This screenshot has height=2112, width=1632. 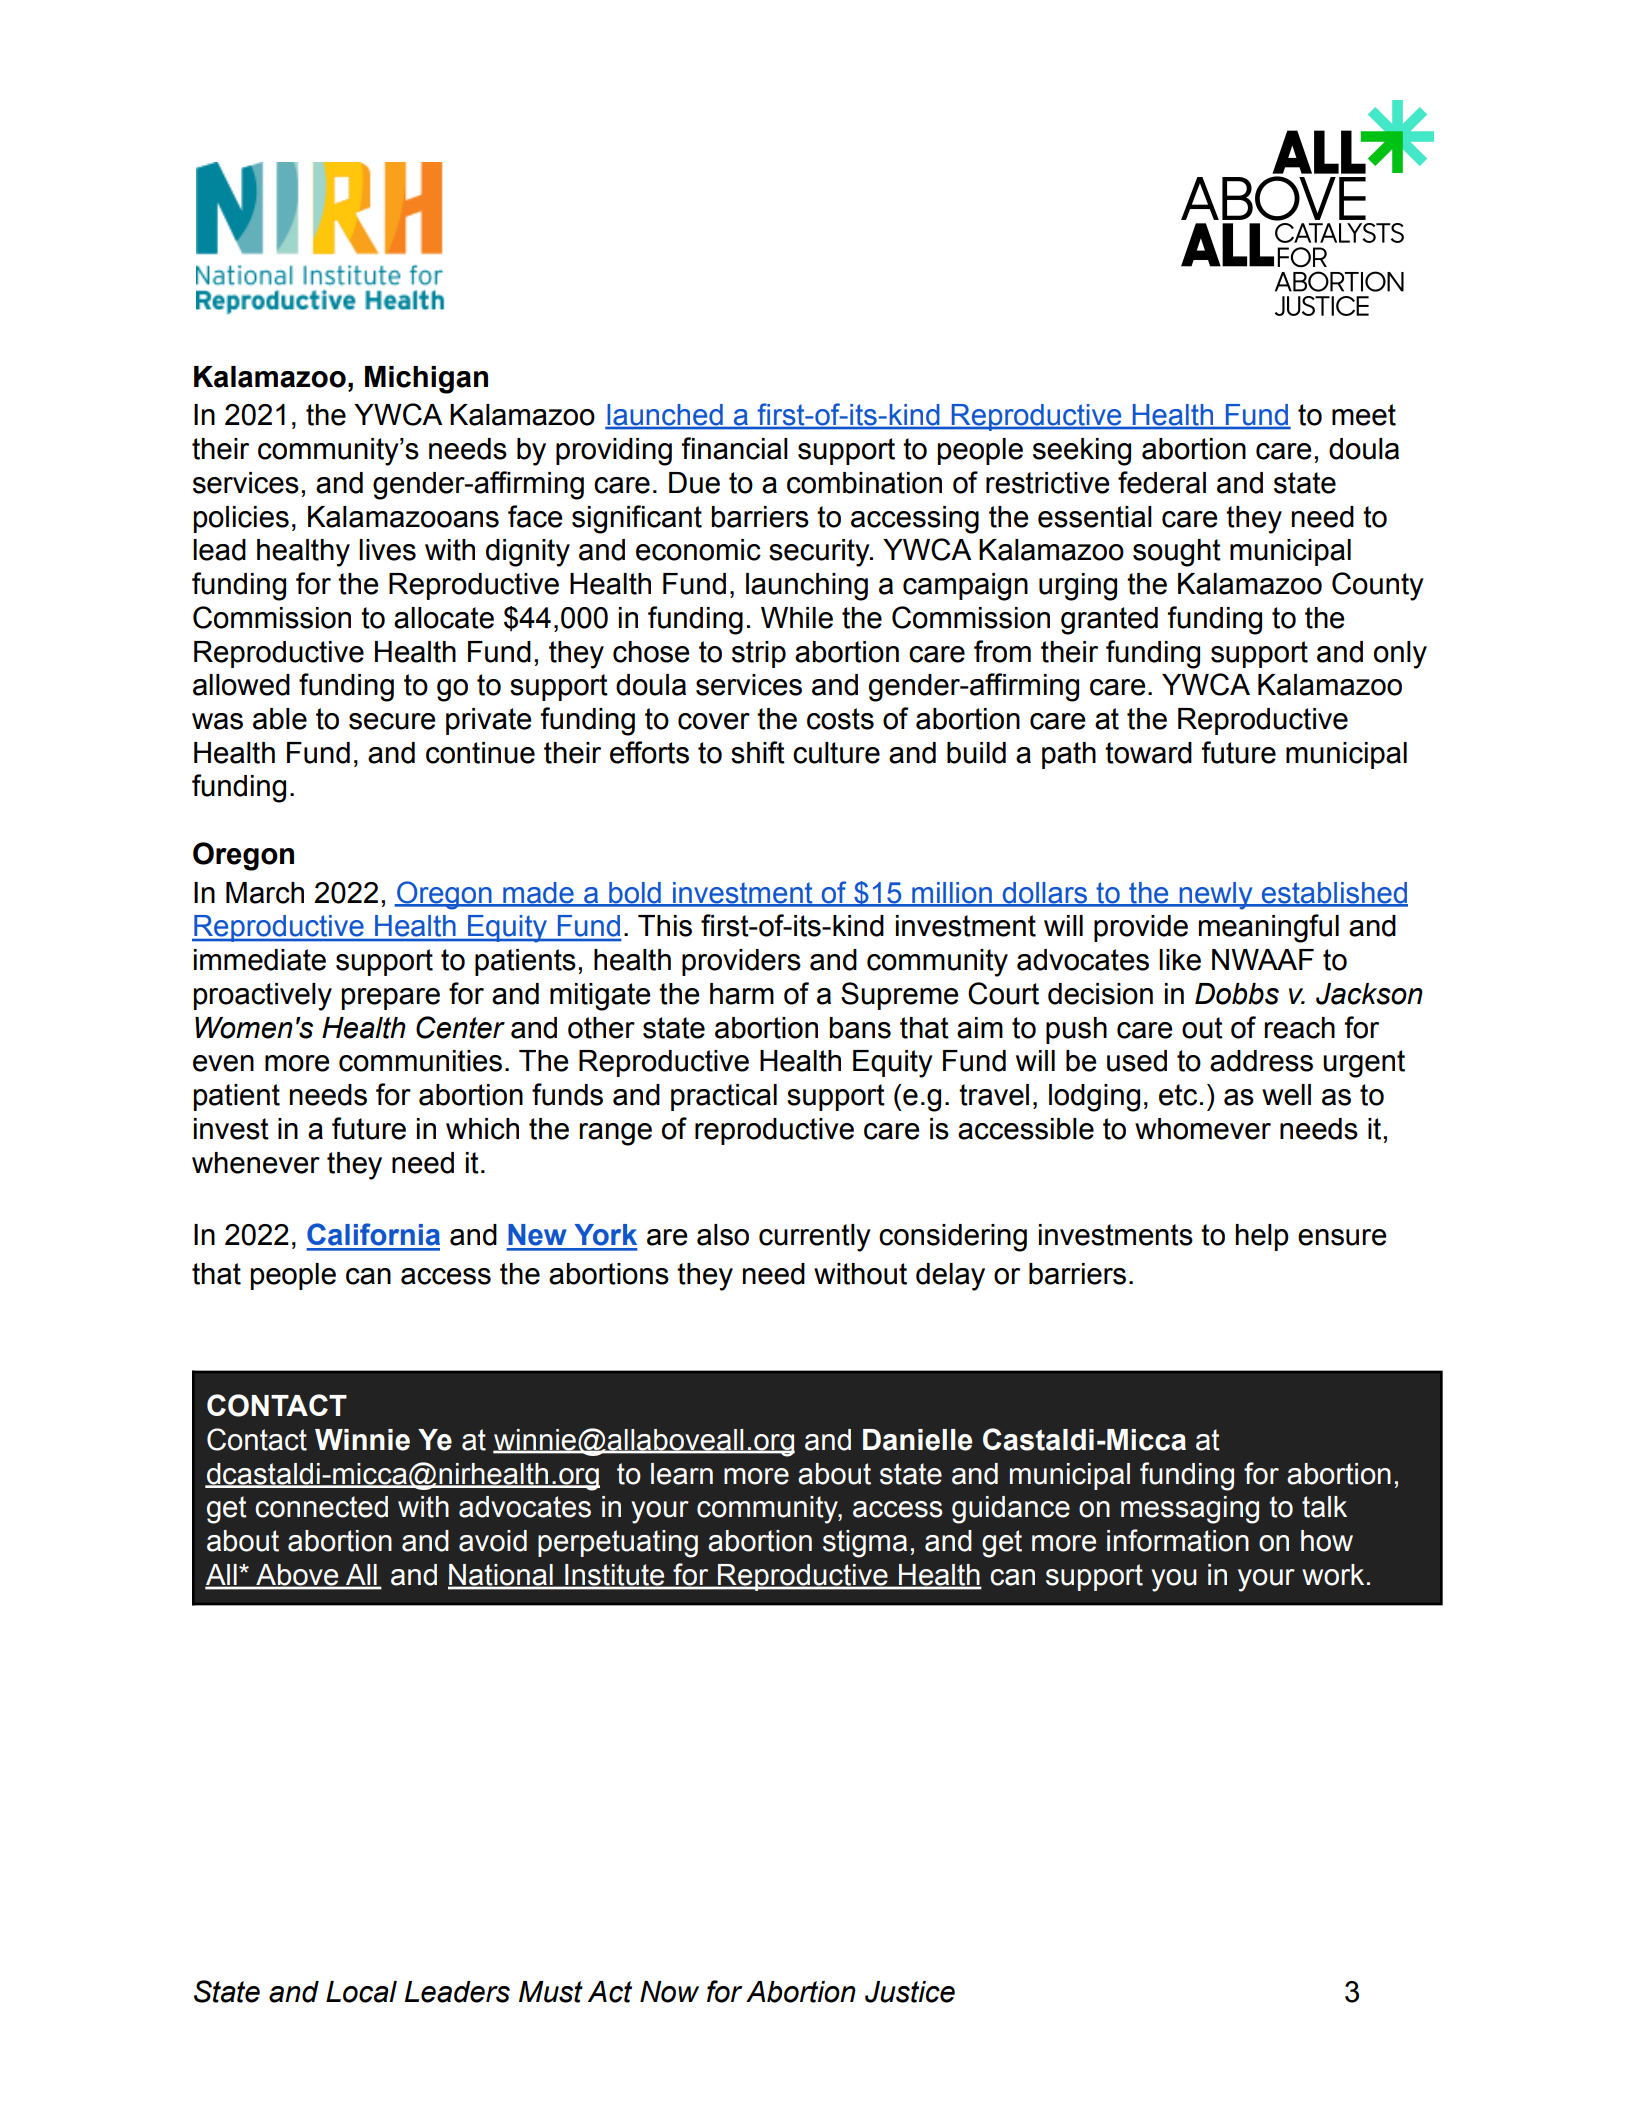 What do you see at coordinates (735, 448) in the screenshot?
I see `financial` at bounding box center [735, 448].
